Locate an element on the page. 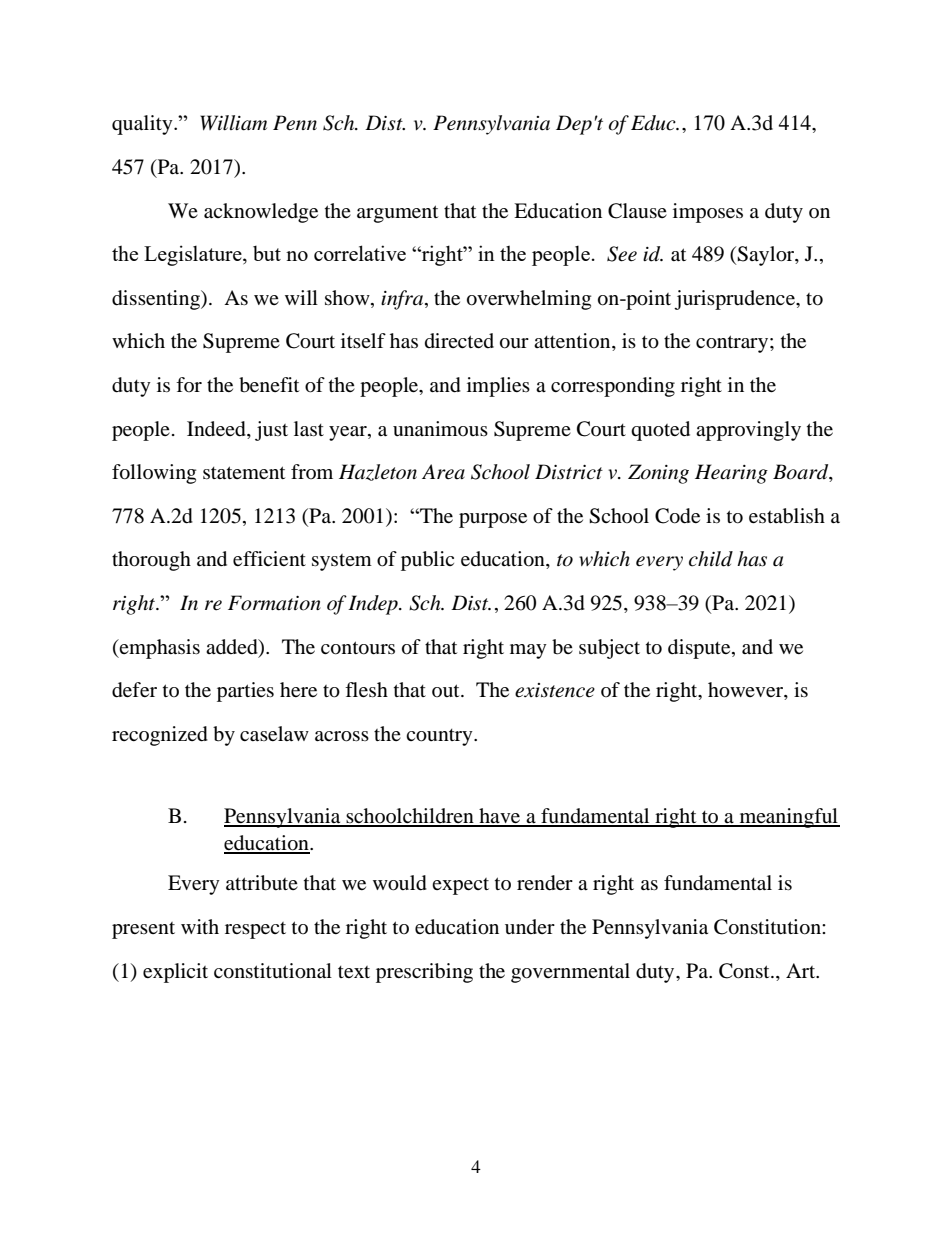 This page has width=952, height=1233. dispute is located at coordinates (700, 649).
